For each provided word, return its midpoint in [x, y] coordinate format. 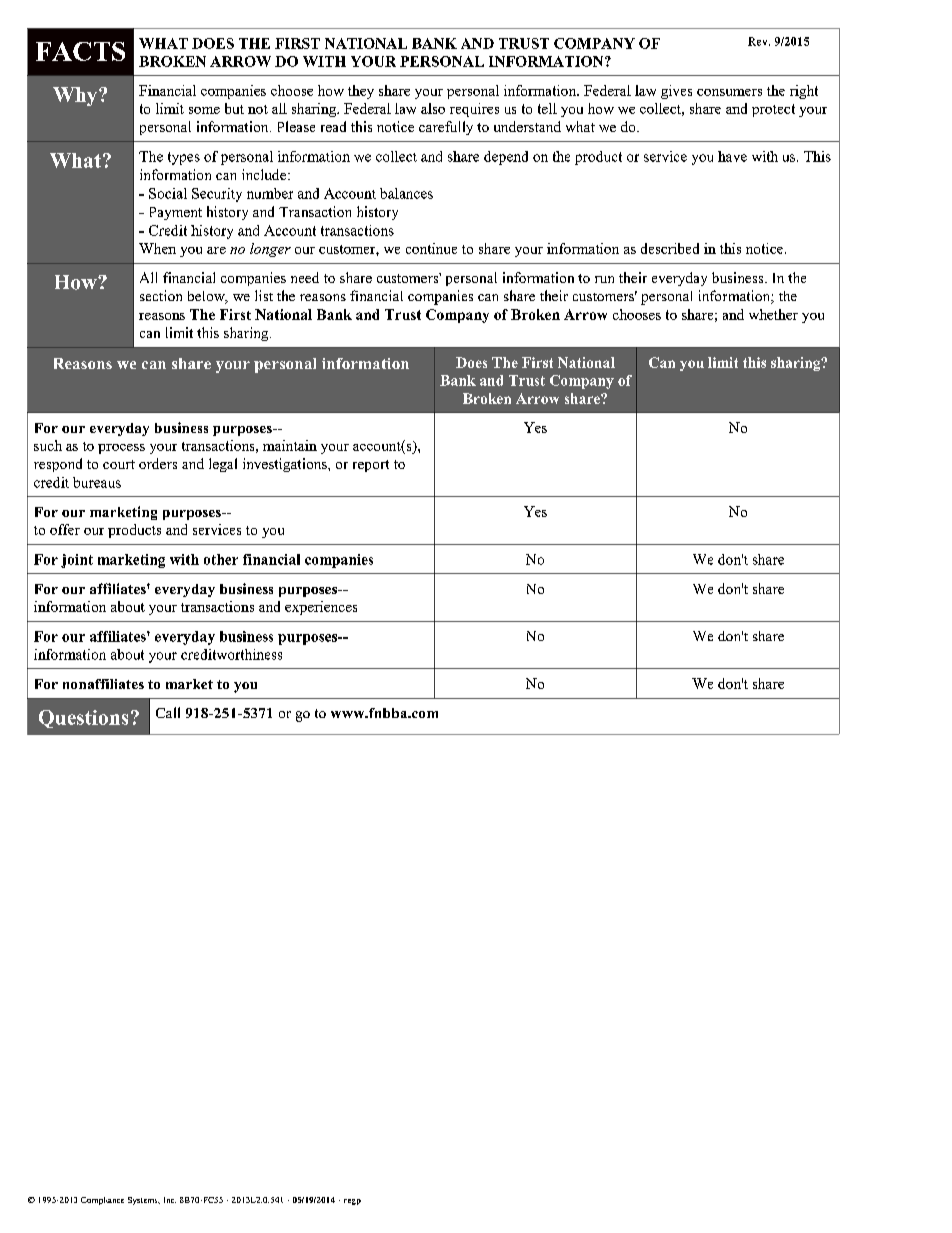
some [204, 110]
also [433, 108]
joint [77, 561]
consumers [729, 92]
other [221, 559]
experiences [321, 608]
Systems [144, 1201]
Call [168, 712]
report [371, 466]
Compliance [102, 1201]
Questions [83, 719]
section [161, 295]
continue [431, 248]
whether [773, 314]
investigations [286, 465]
